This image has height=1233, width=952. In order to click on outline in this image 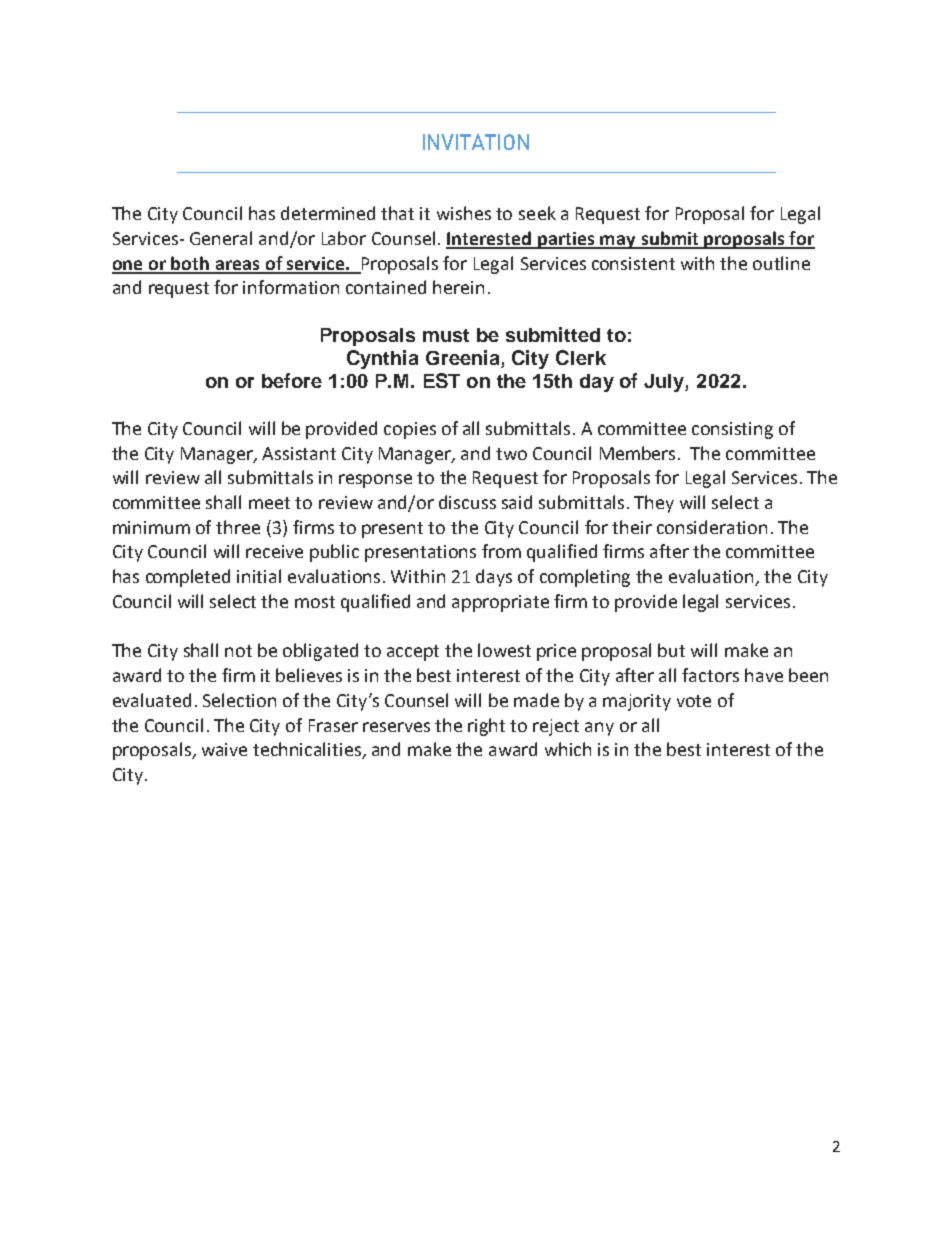, I will do `click(781, 263)`.
